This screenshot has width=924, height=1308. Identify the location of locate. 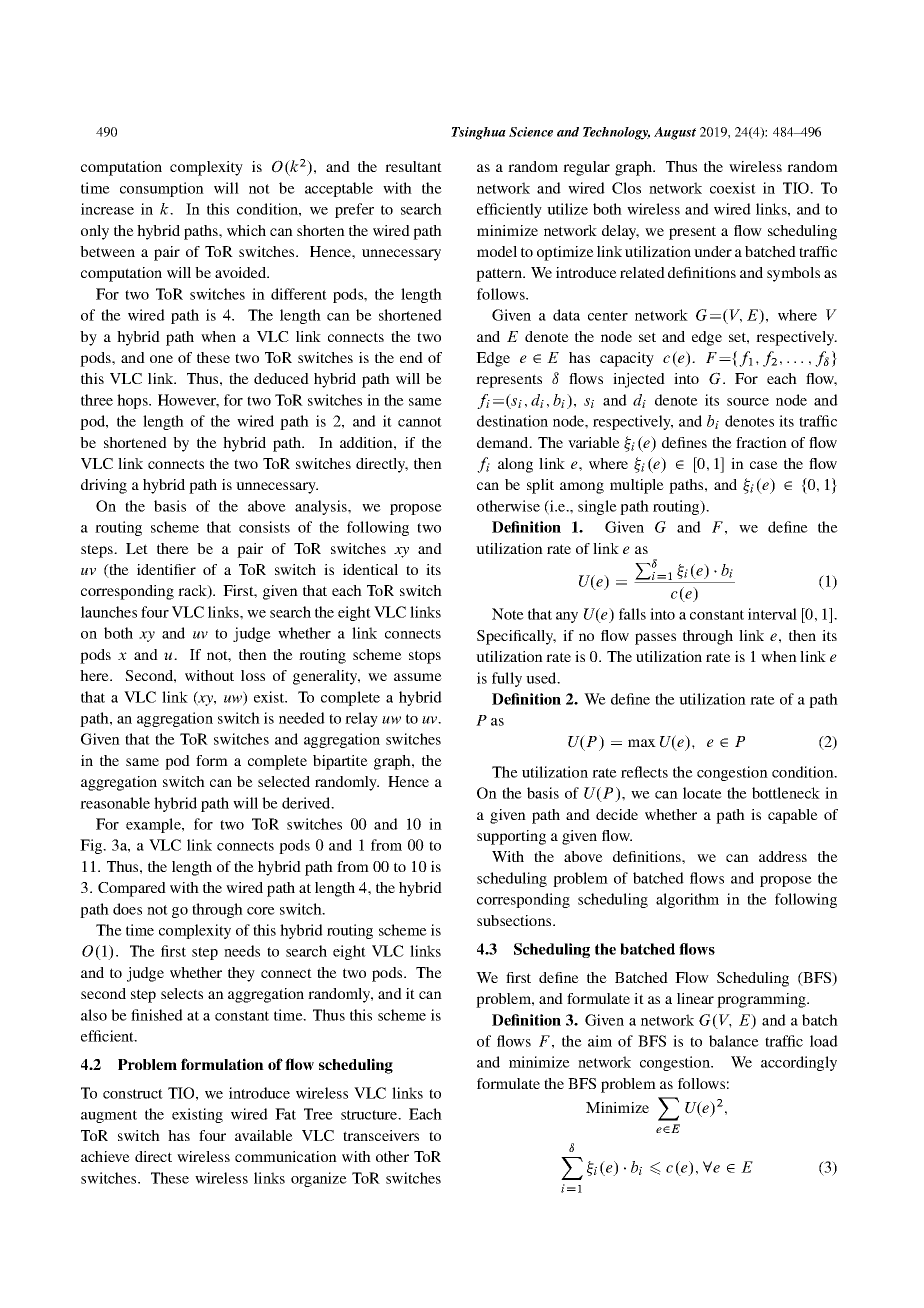
(702, 793).
